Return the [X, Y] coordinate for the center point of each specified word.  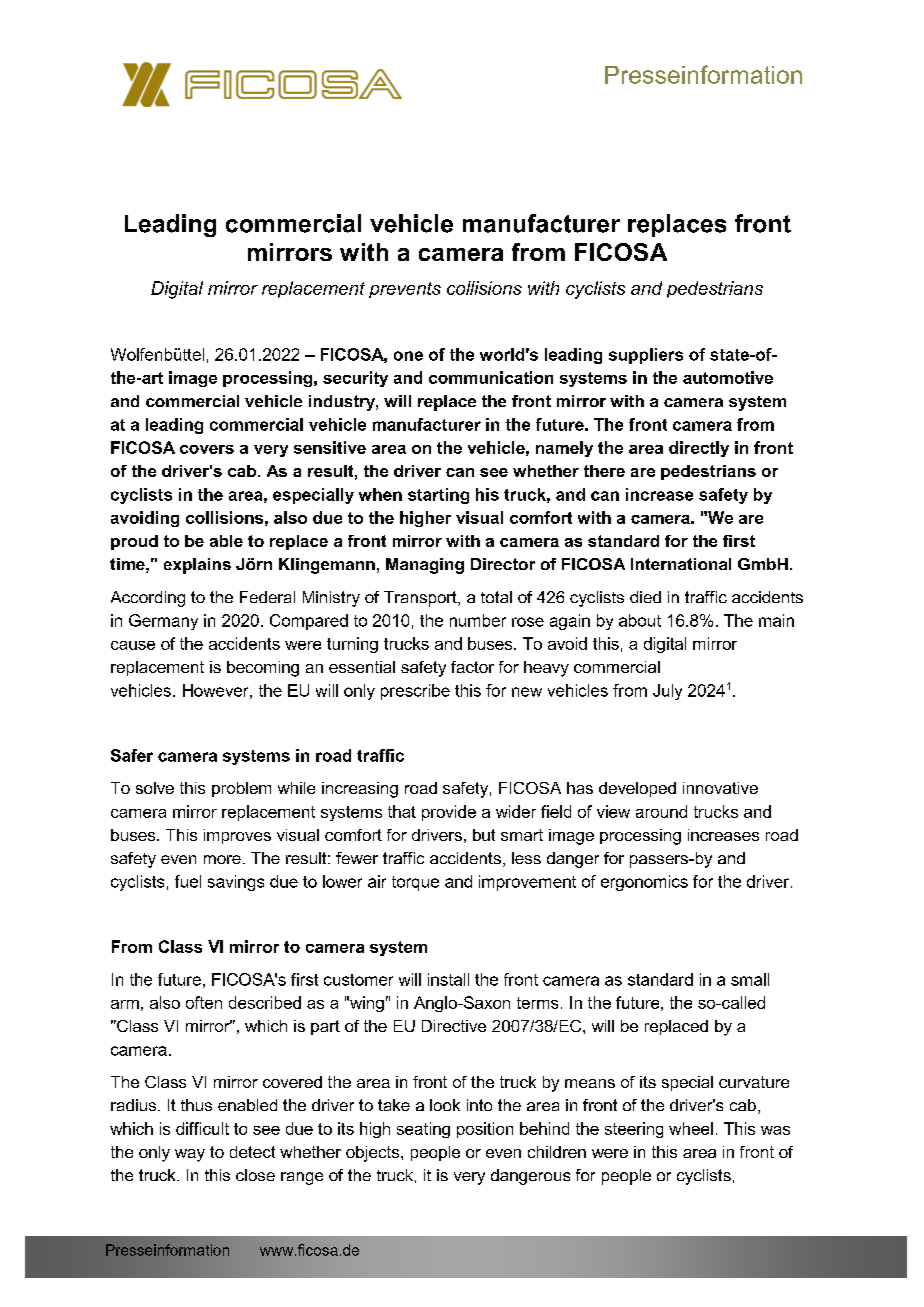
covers [207, 449]
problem [241, 789]
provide [449, 813]
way [190, 1155]
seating [423, 1130]
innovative [720, 788]
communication [491, 377]
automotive [728, 377]
